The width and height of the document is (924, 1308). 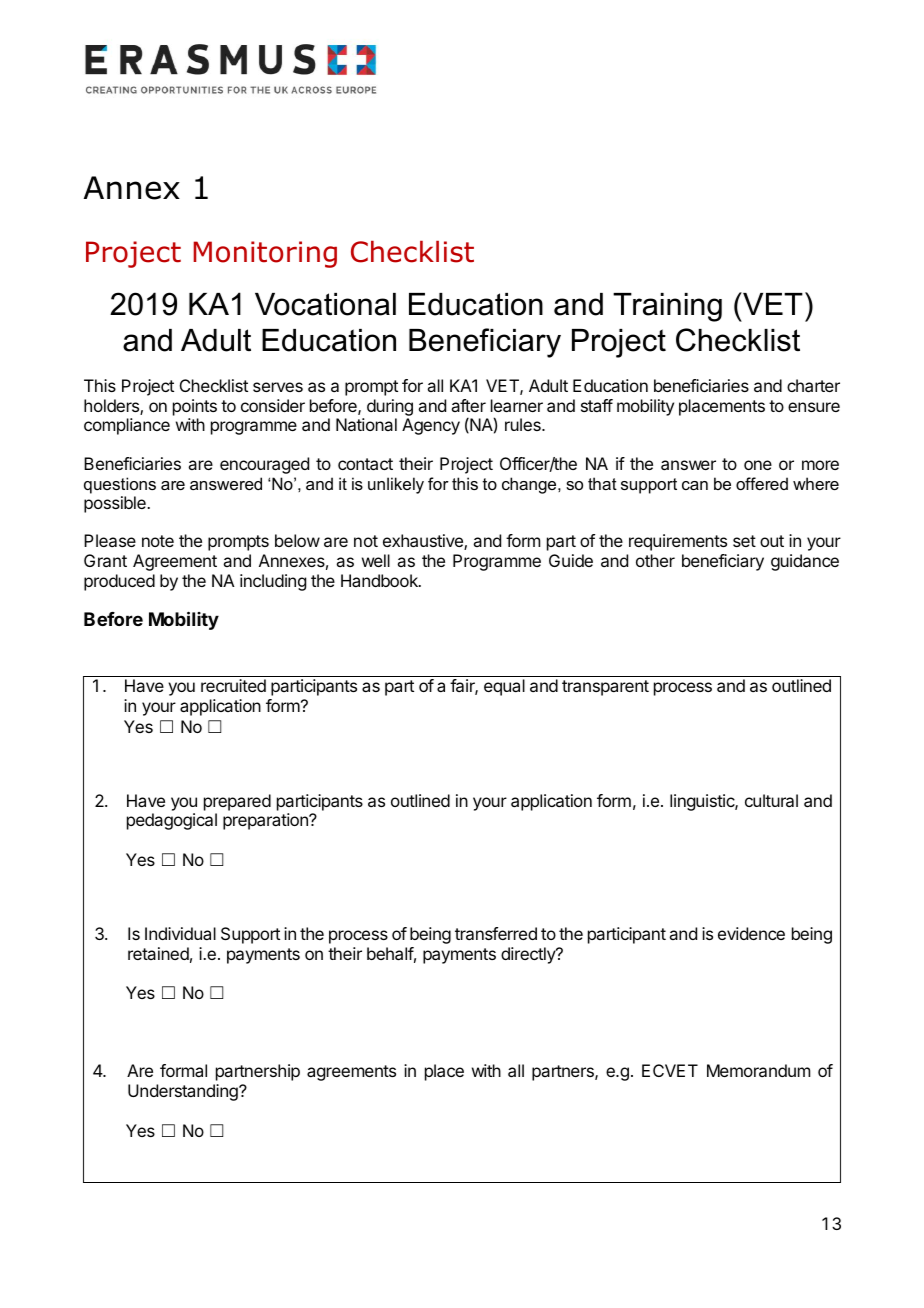 I want to click on note, so click(x=158, y=541).
